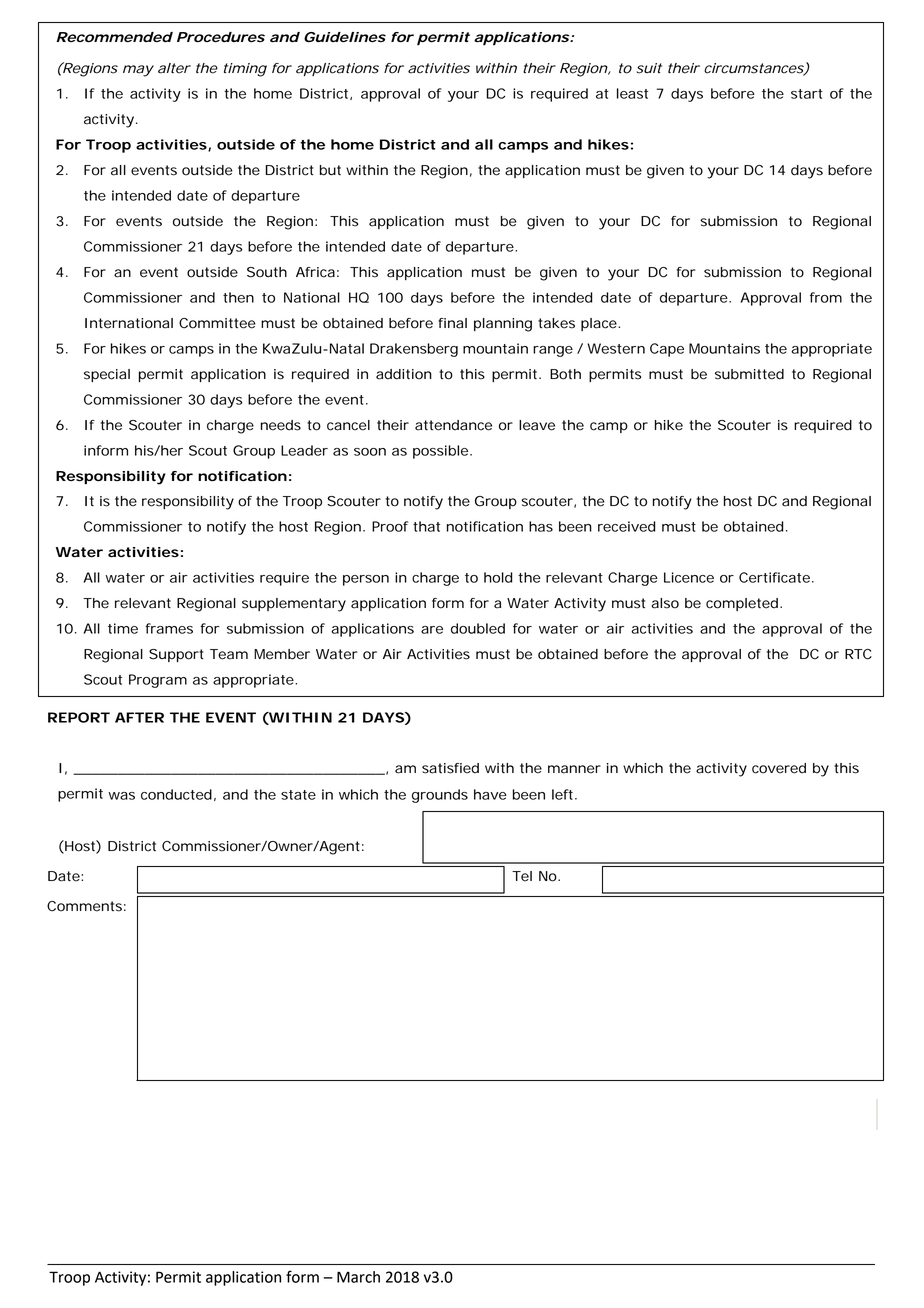  I want to click on grounds, so click(440, 796).
